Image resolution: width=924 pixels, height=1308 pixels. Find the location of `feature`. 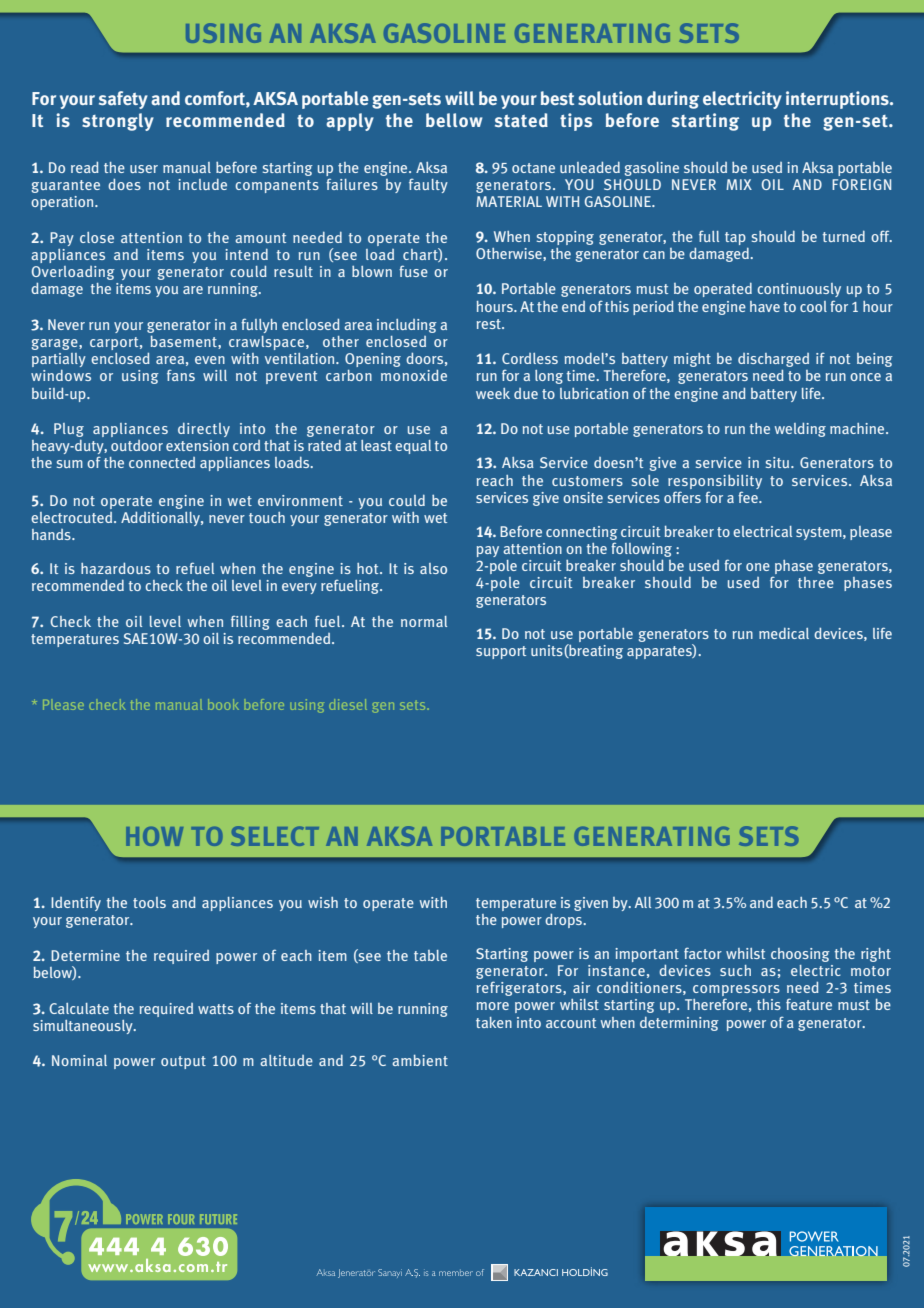

feature is located at coordinates (809, 1004).
